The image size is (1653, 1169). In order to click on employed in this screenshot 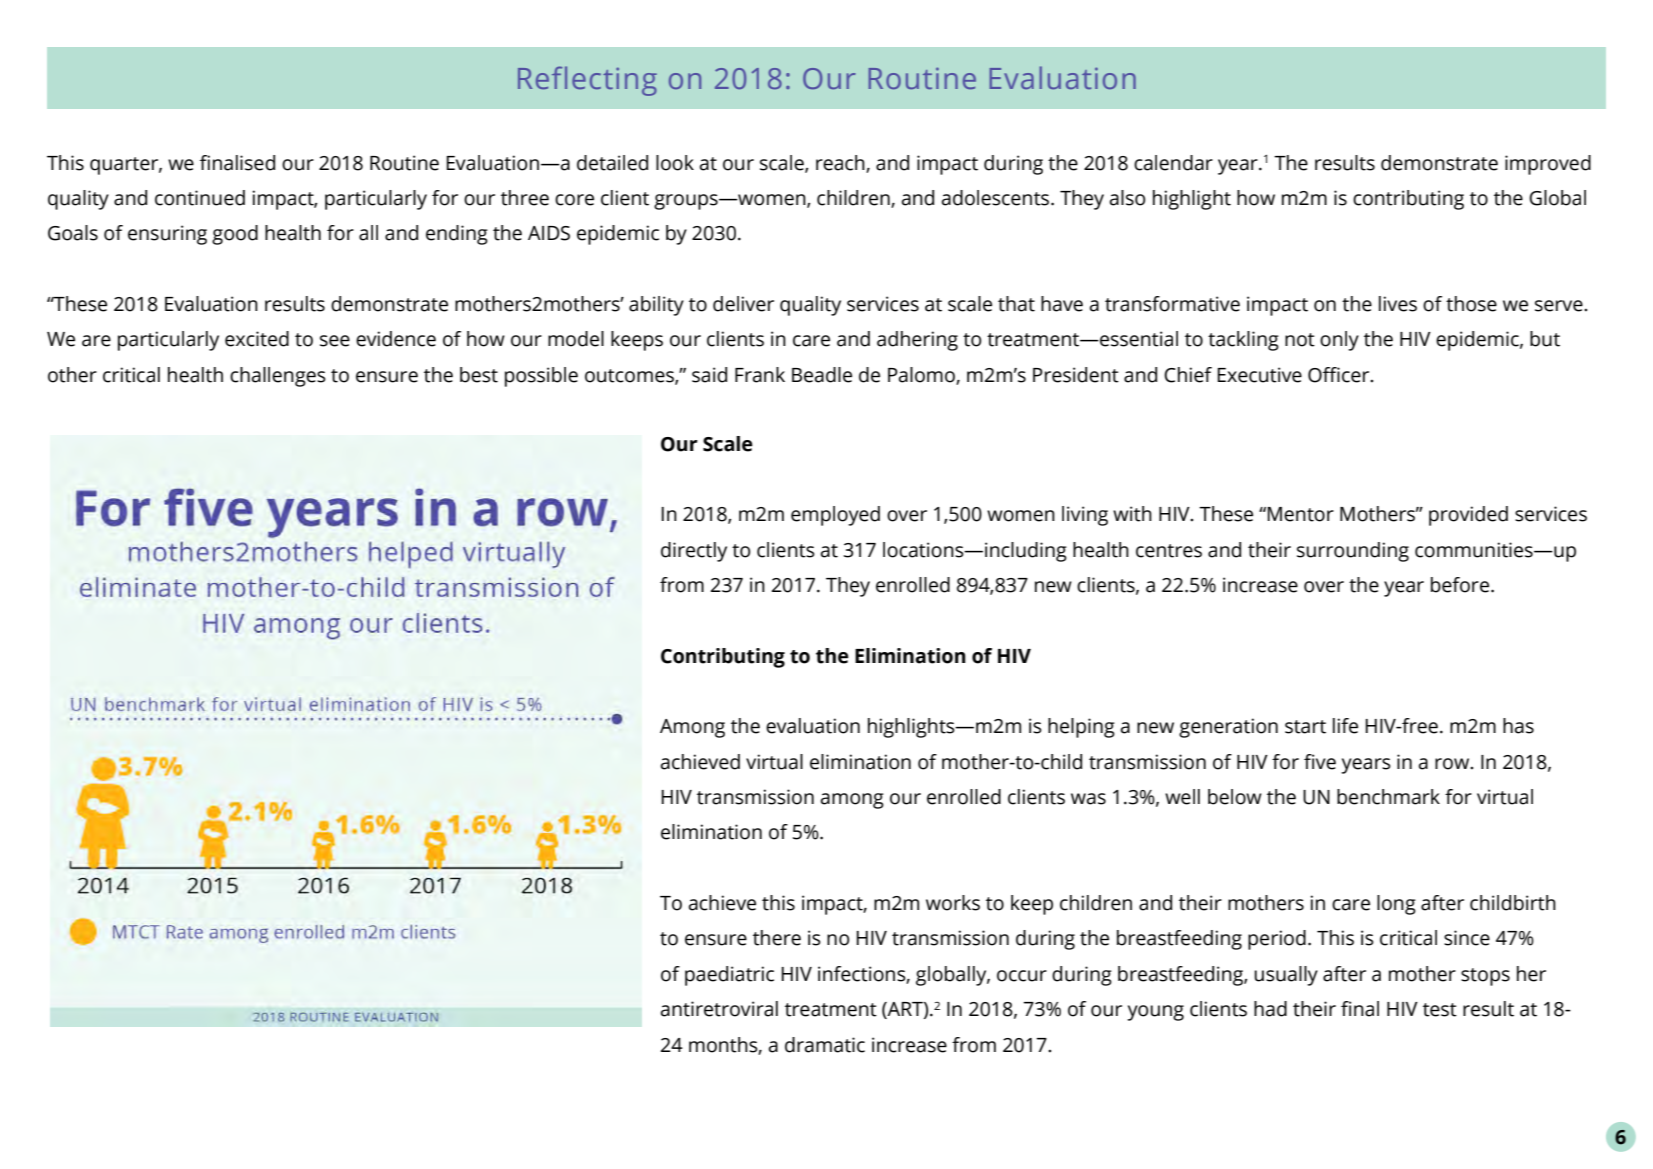, I will do `click(835, 516)`.
